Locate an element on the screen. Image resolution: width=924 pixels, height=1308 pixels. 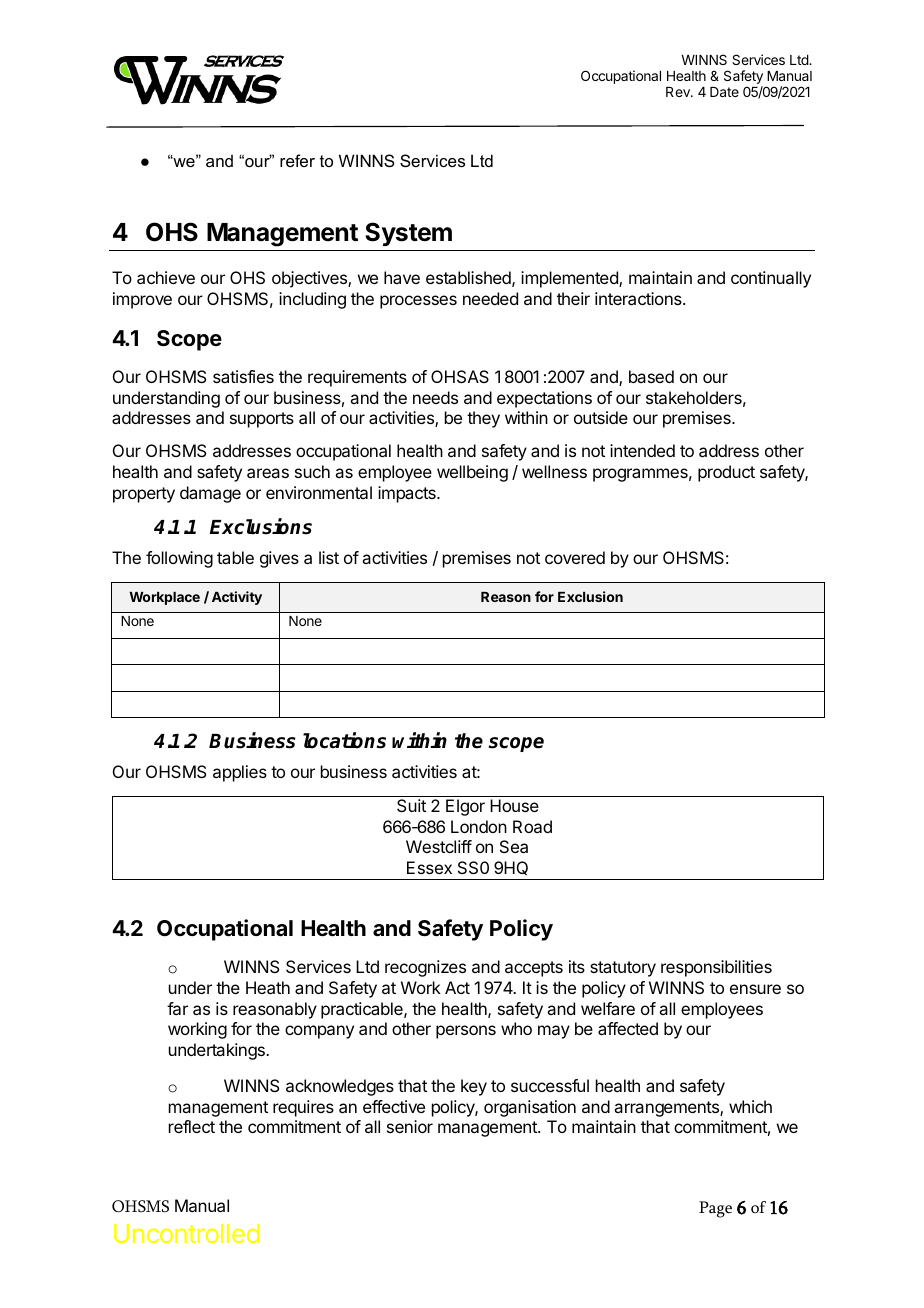
refer is located at coordinates (297, 160).
